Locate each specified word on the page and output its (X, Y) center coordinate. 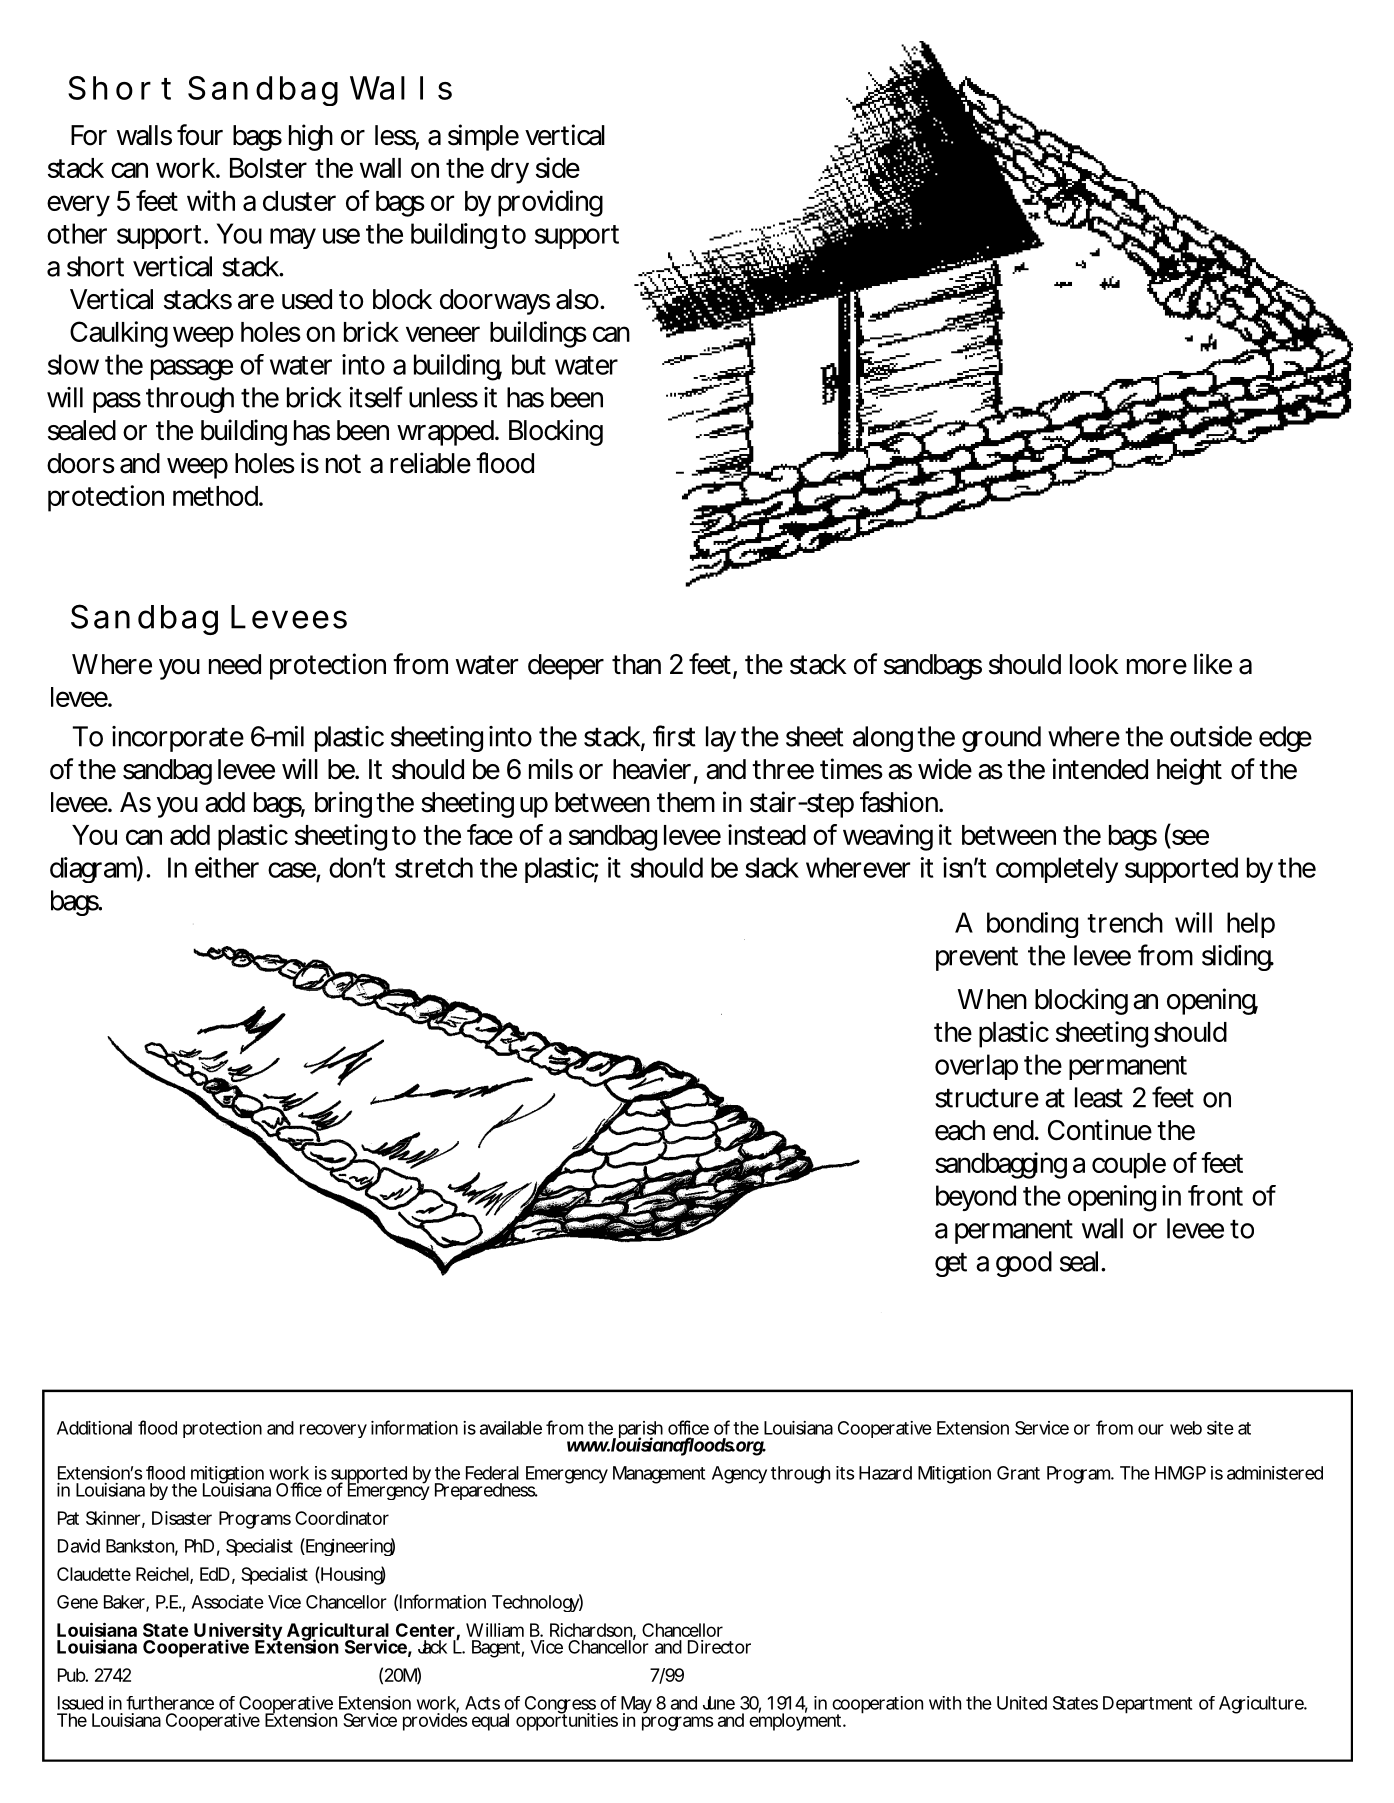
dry (510, 171)
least (1099, 1097)
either (227, 867)
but (529, 364)
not (343, 464)
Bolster (268, 168)
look (1094, 664)
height (1189, 771)
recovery (333, 1431)
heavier (652, 769)
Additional (94, 1428)
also (577, 299)
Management (659, 1475)
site (1220, 1428)
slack (772, 867)
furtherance (170, 1703)
